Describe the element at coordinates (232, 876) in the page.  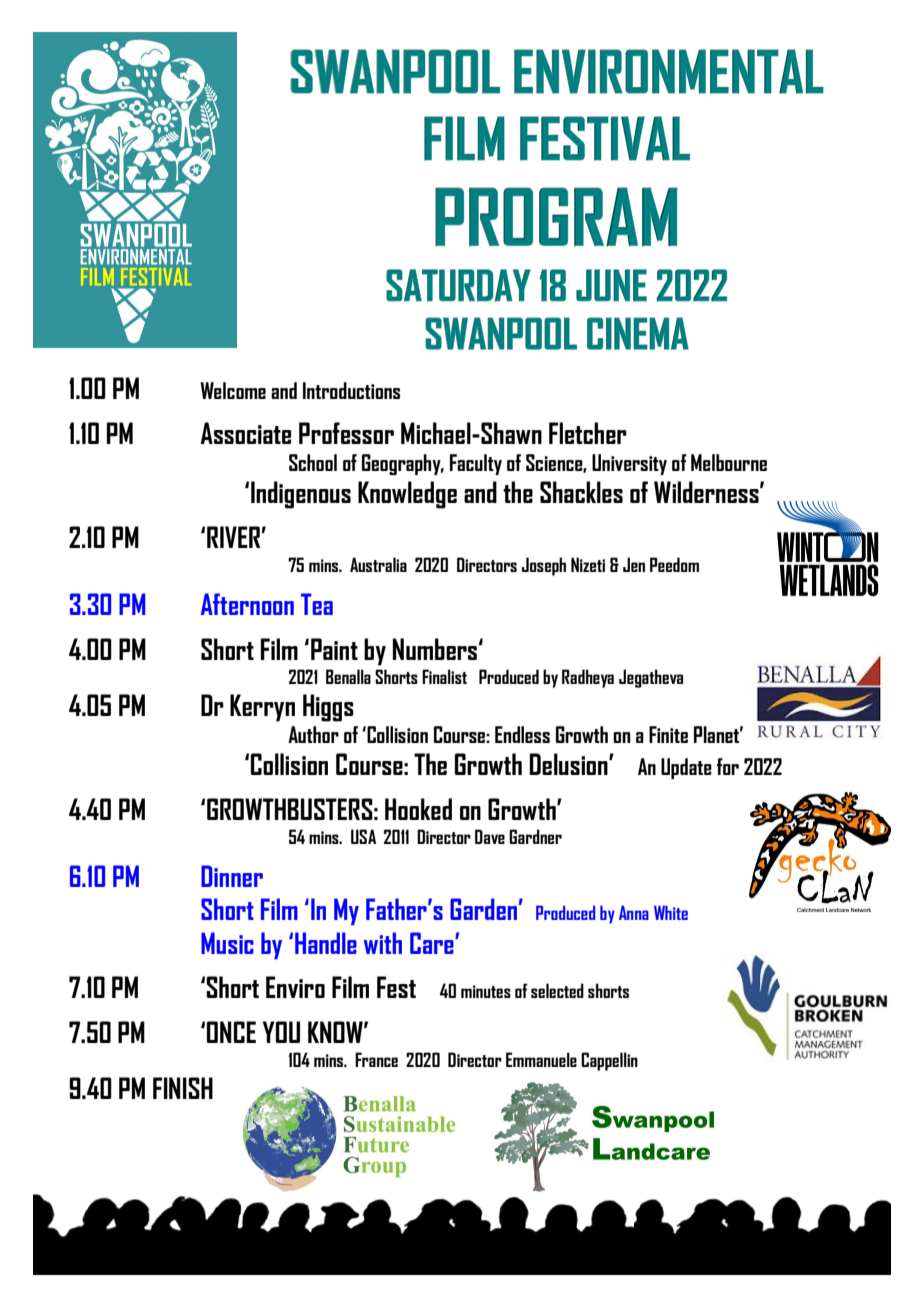
I see `Dinner` at that location.
